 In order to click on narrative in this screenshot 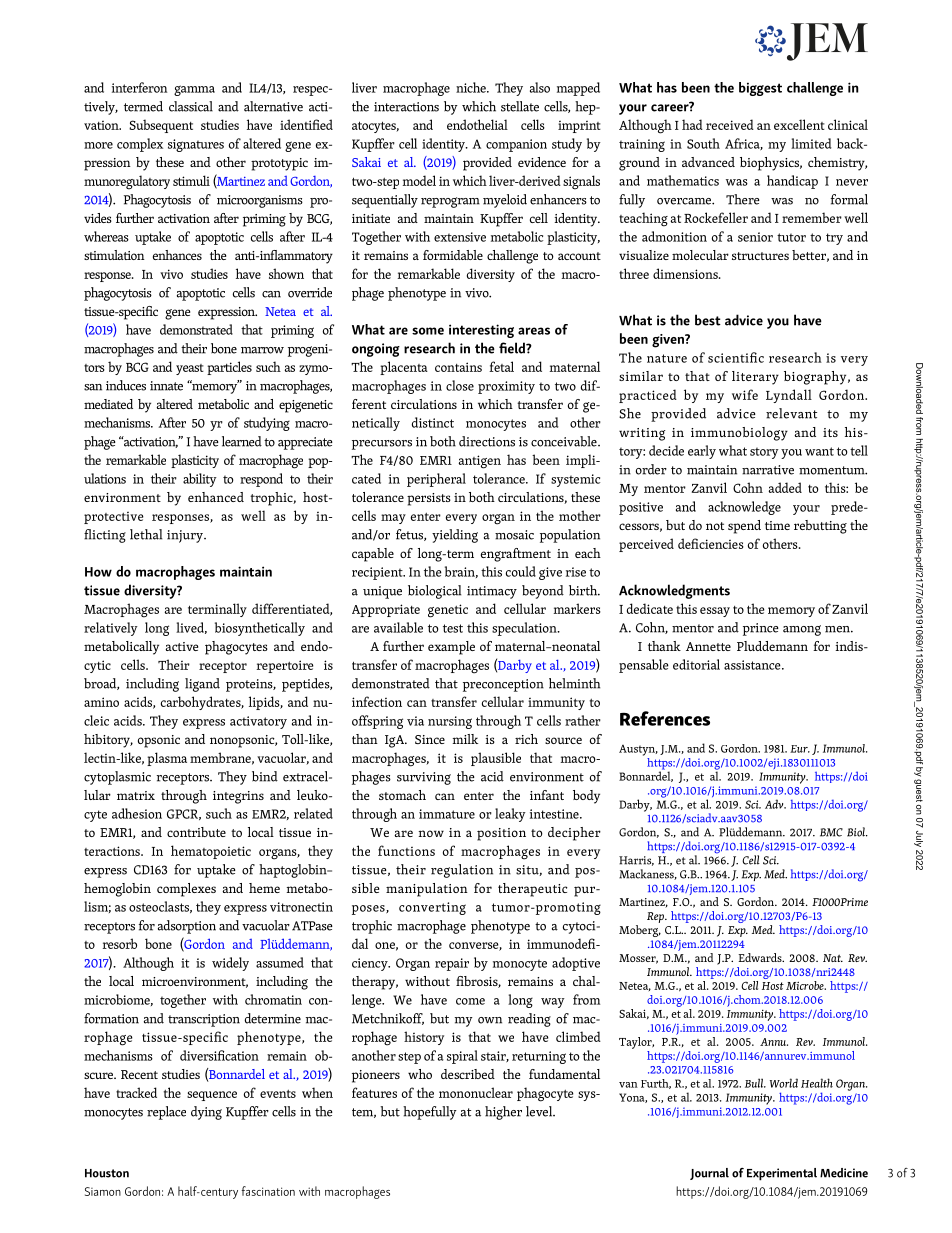, I will do `click(768, 470)`.
